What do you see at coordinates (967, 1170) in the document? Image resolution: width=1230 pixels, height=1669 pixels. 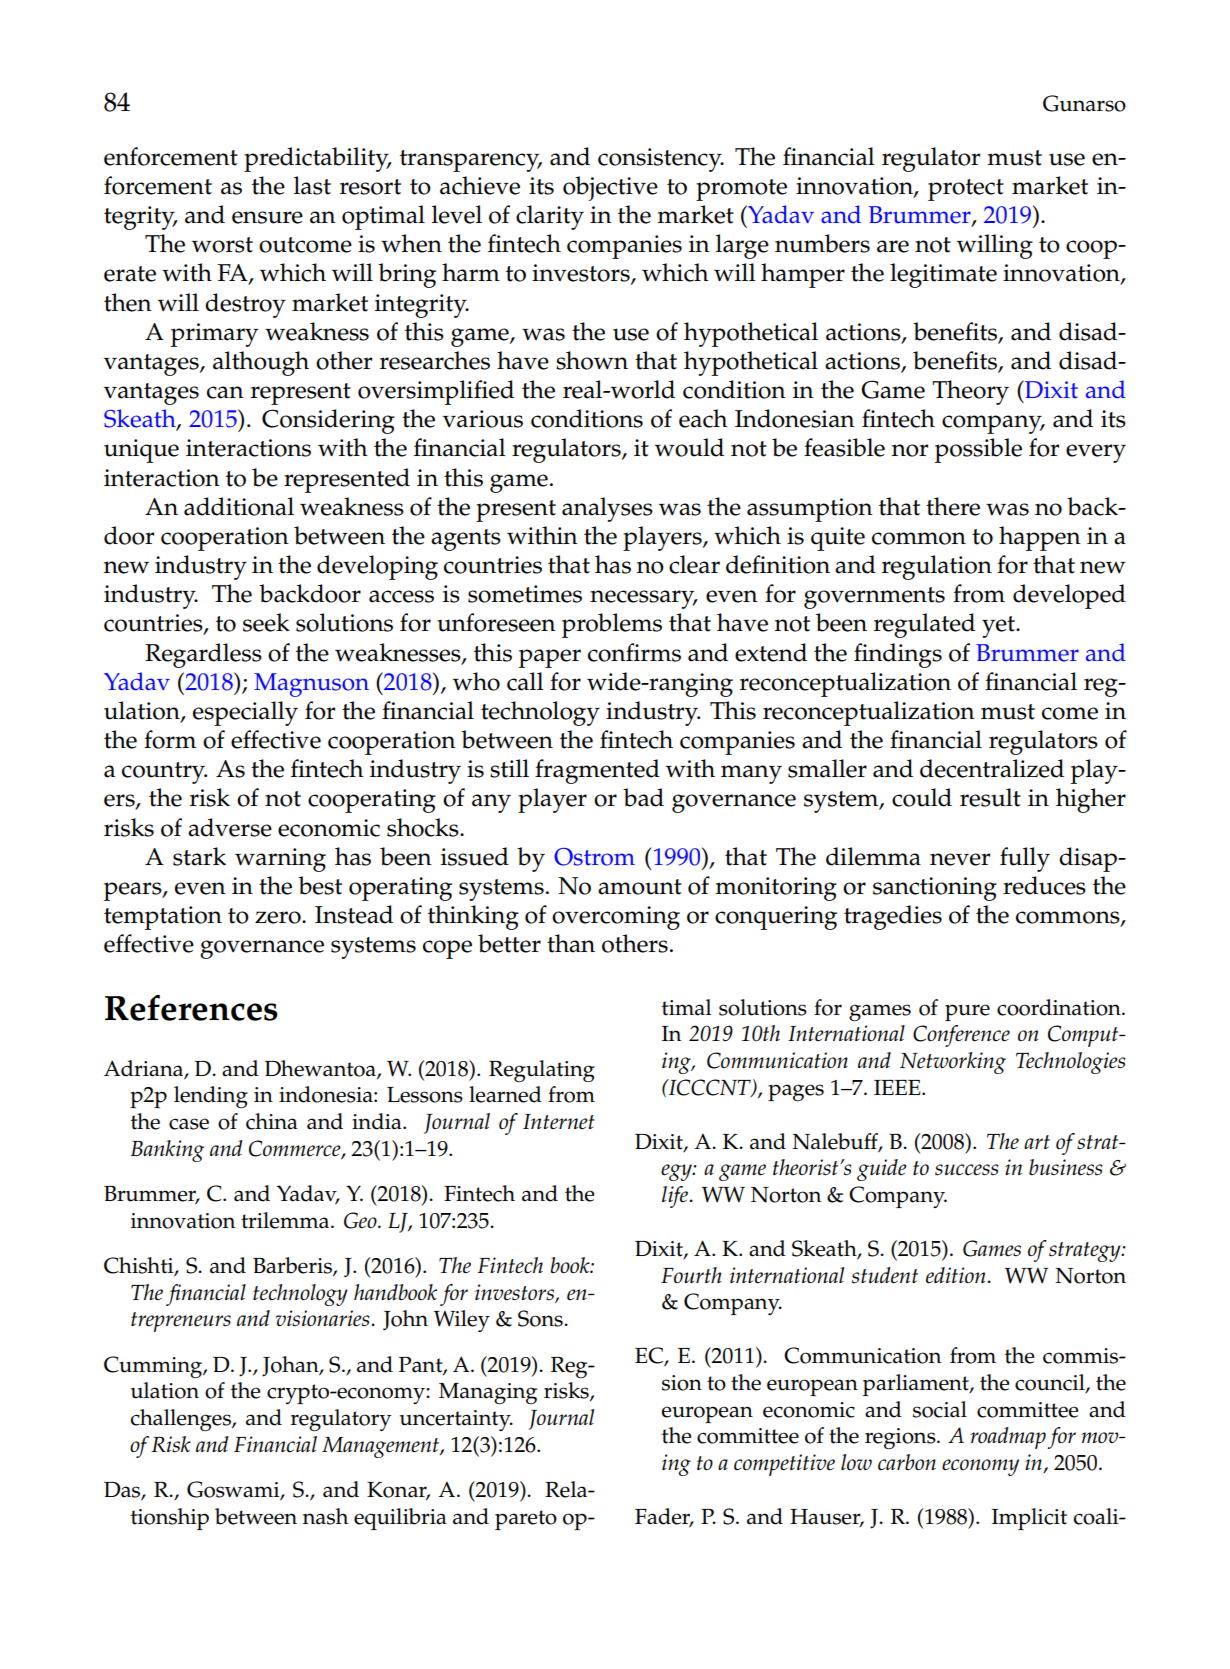 I see `success` at bounding box center [967, 1170].
